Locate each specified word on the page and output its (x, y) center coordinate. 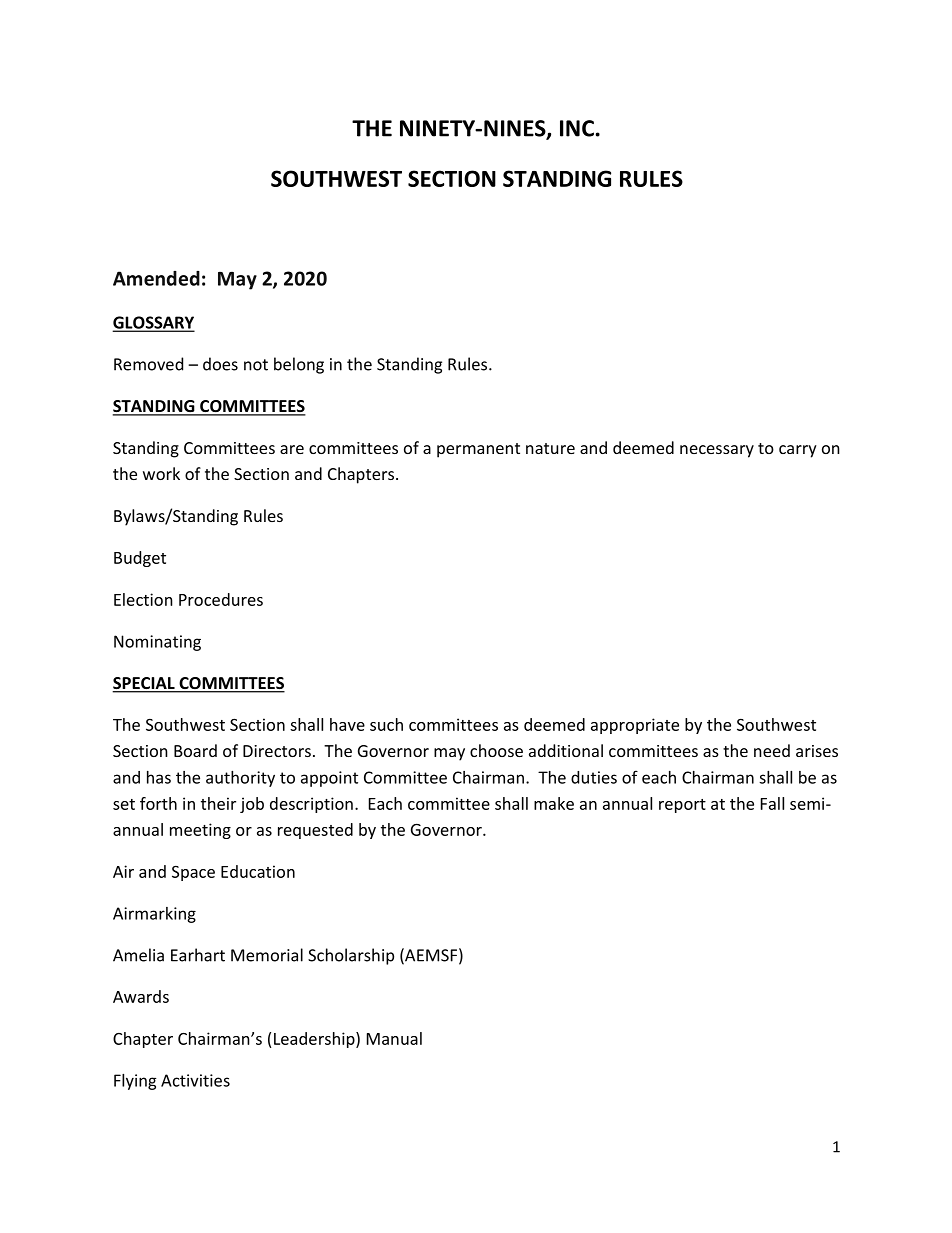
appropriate (635, 726)
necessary (717, 451)
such (386, 724)
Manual (394, 1038)
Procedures (221, 599)
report (682, 806)
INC (578, 128)
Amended (156, 278)
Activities (195, 1080)
